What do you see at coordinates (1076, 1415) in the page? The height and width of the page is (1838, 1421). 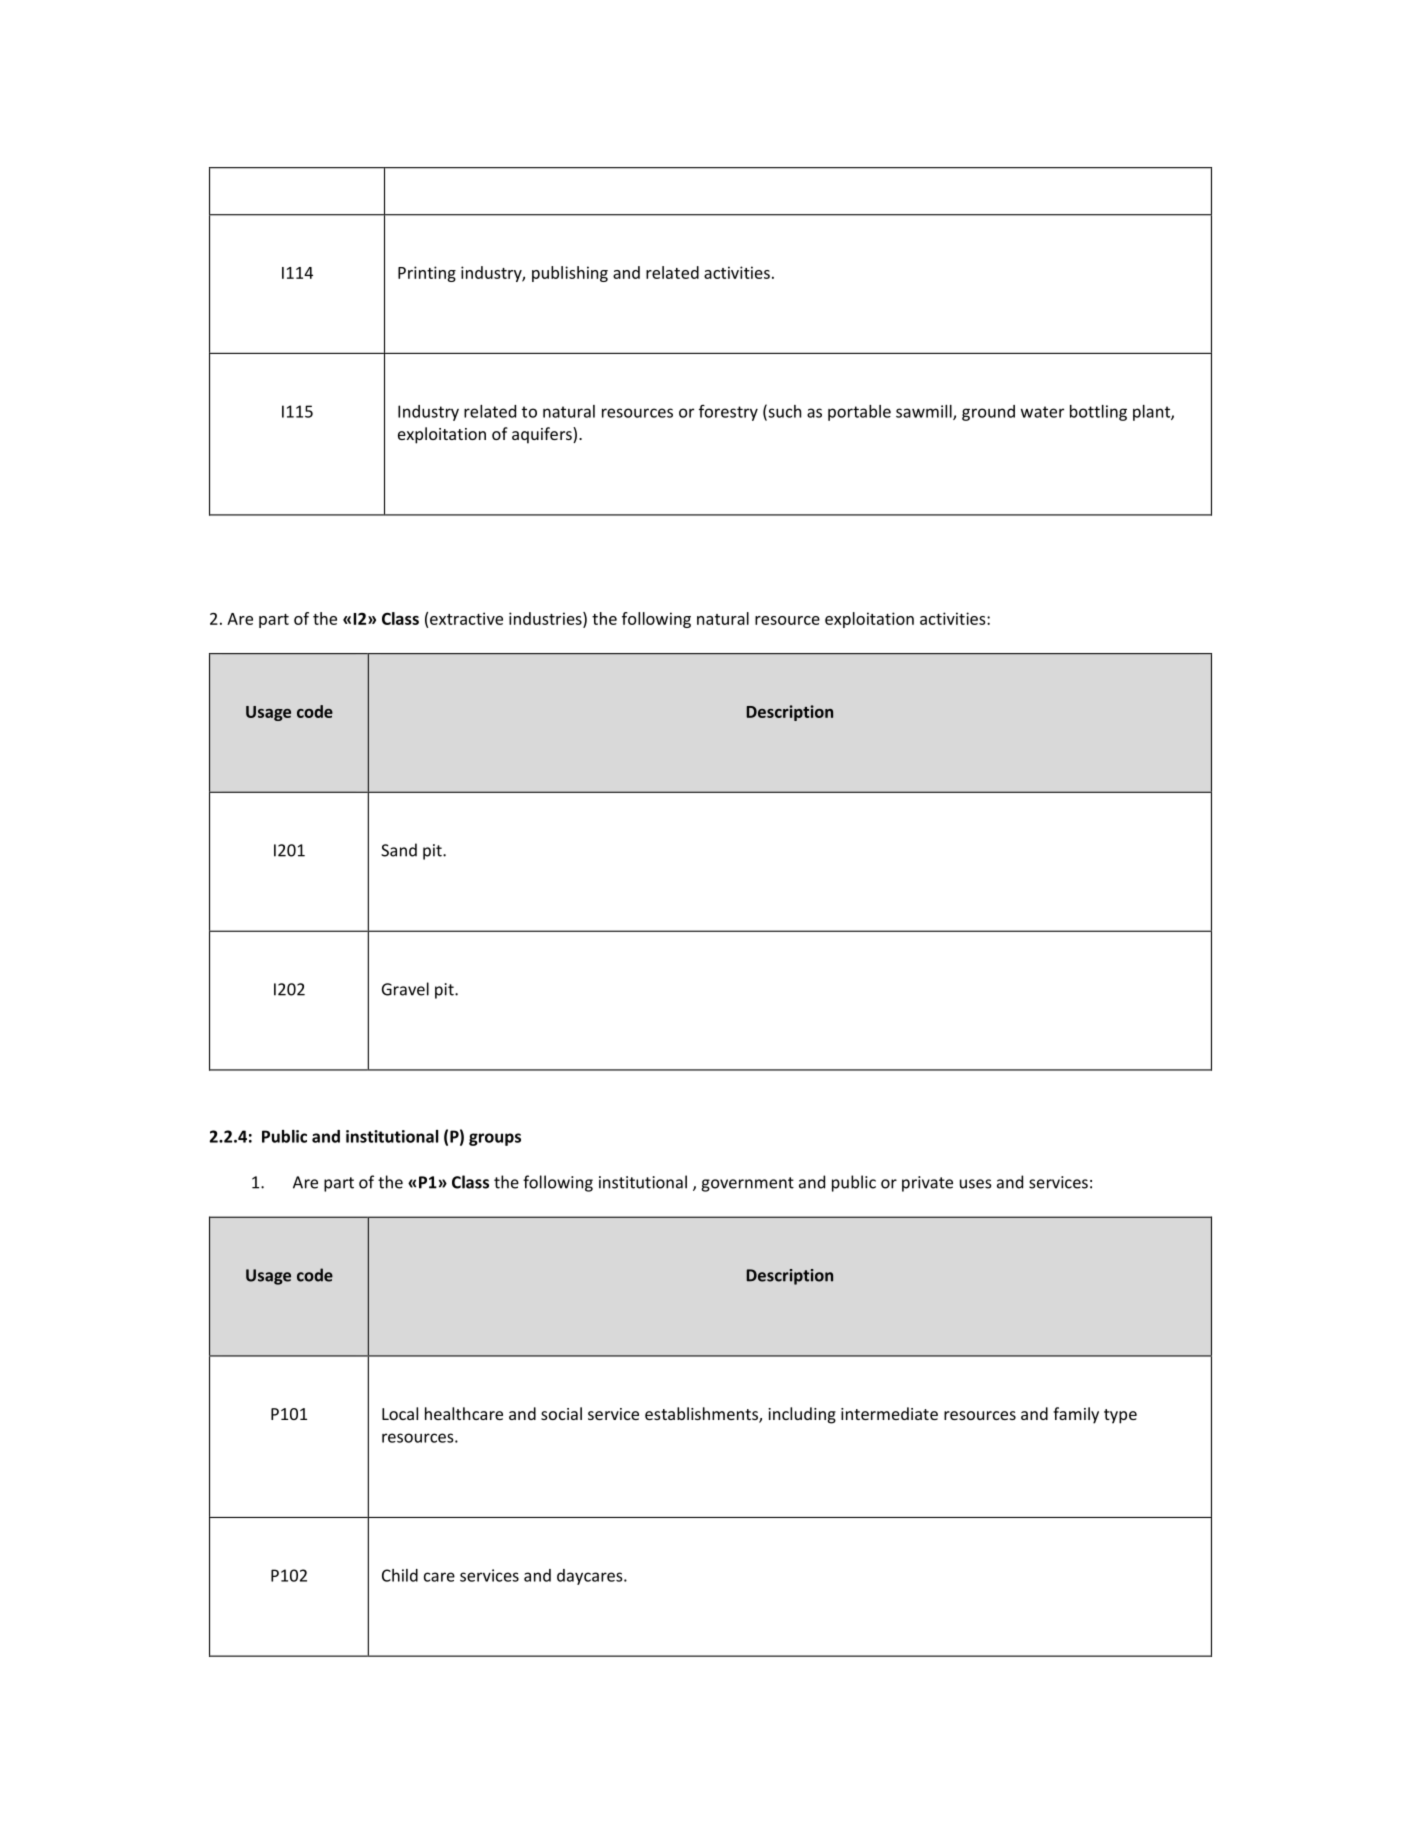 I see `family` at bounding box center [1076, 1415].
